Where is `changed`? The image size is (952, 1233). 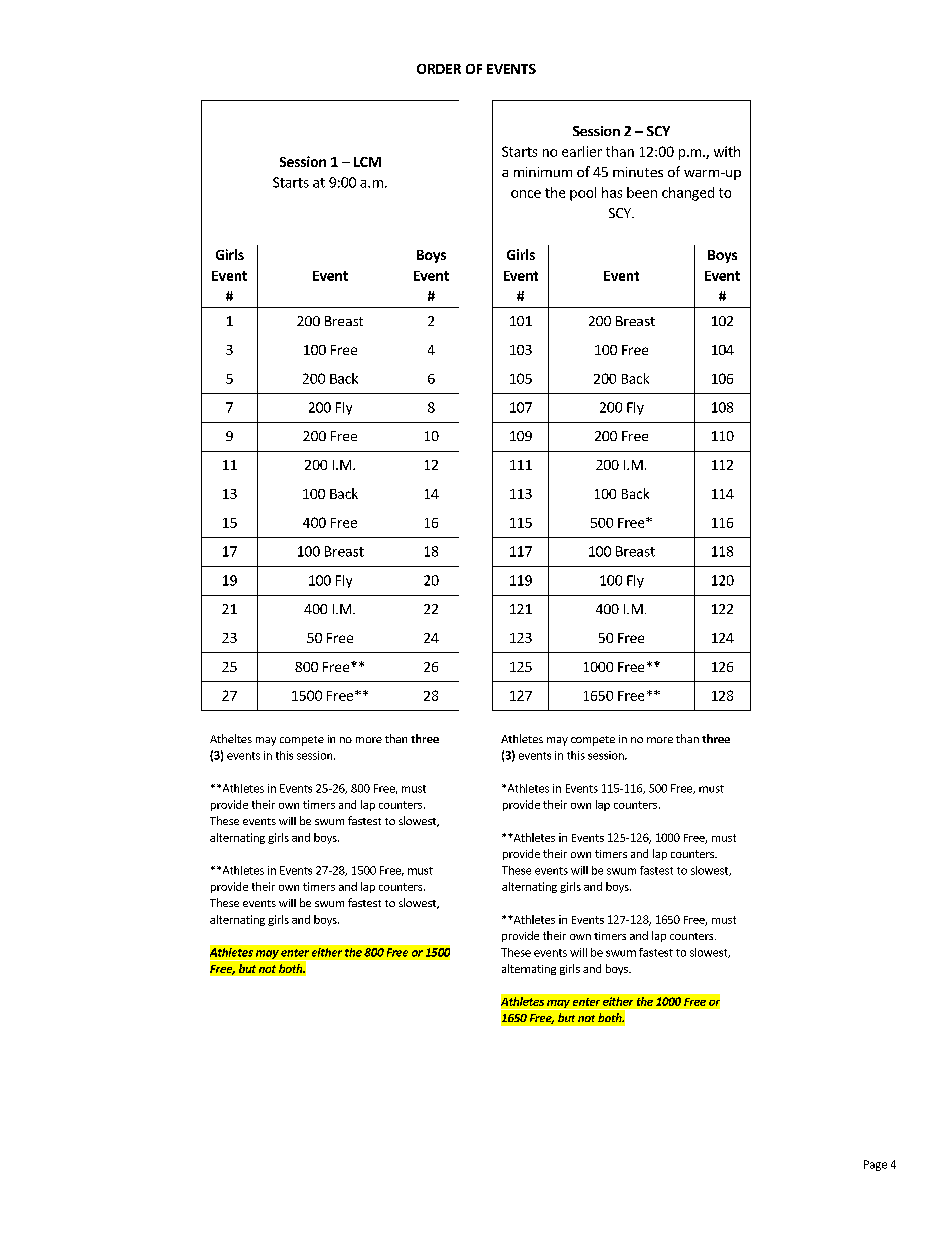
changed is located at coordinates (688, 194).
